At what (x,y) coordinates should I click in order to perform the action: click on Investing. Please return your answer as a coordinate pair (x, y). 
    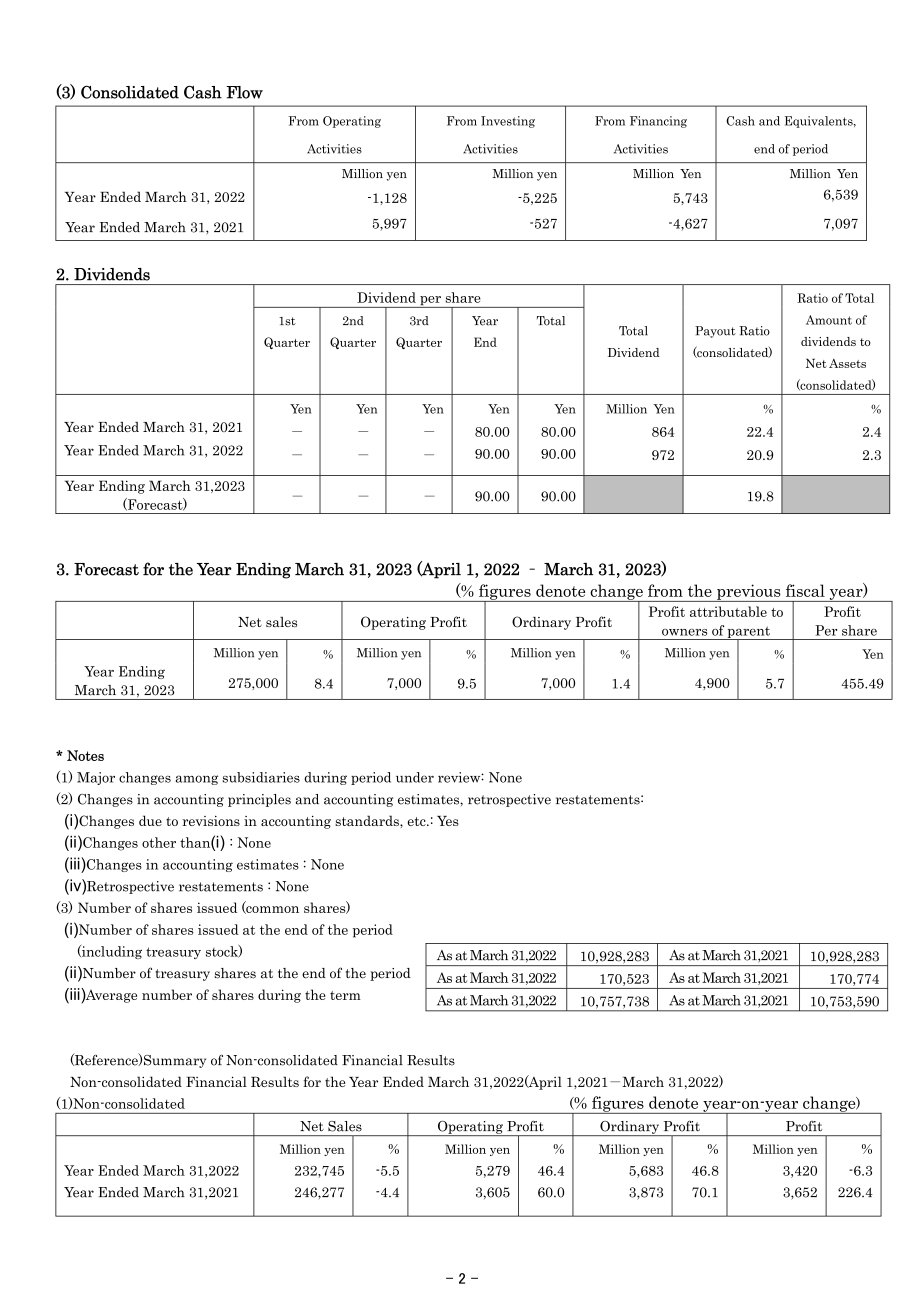
    Looking at the image, I should click on (508, 122).
